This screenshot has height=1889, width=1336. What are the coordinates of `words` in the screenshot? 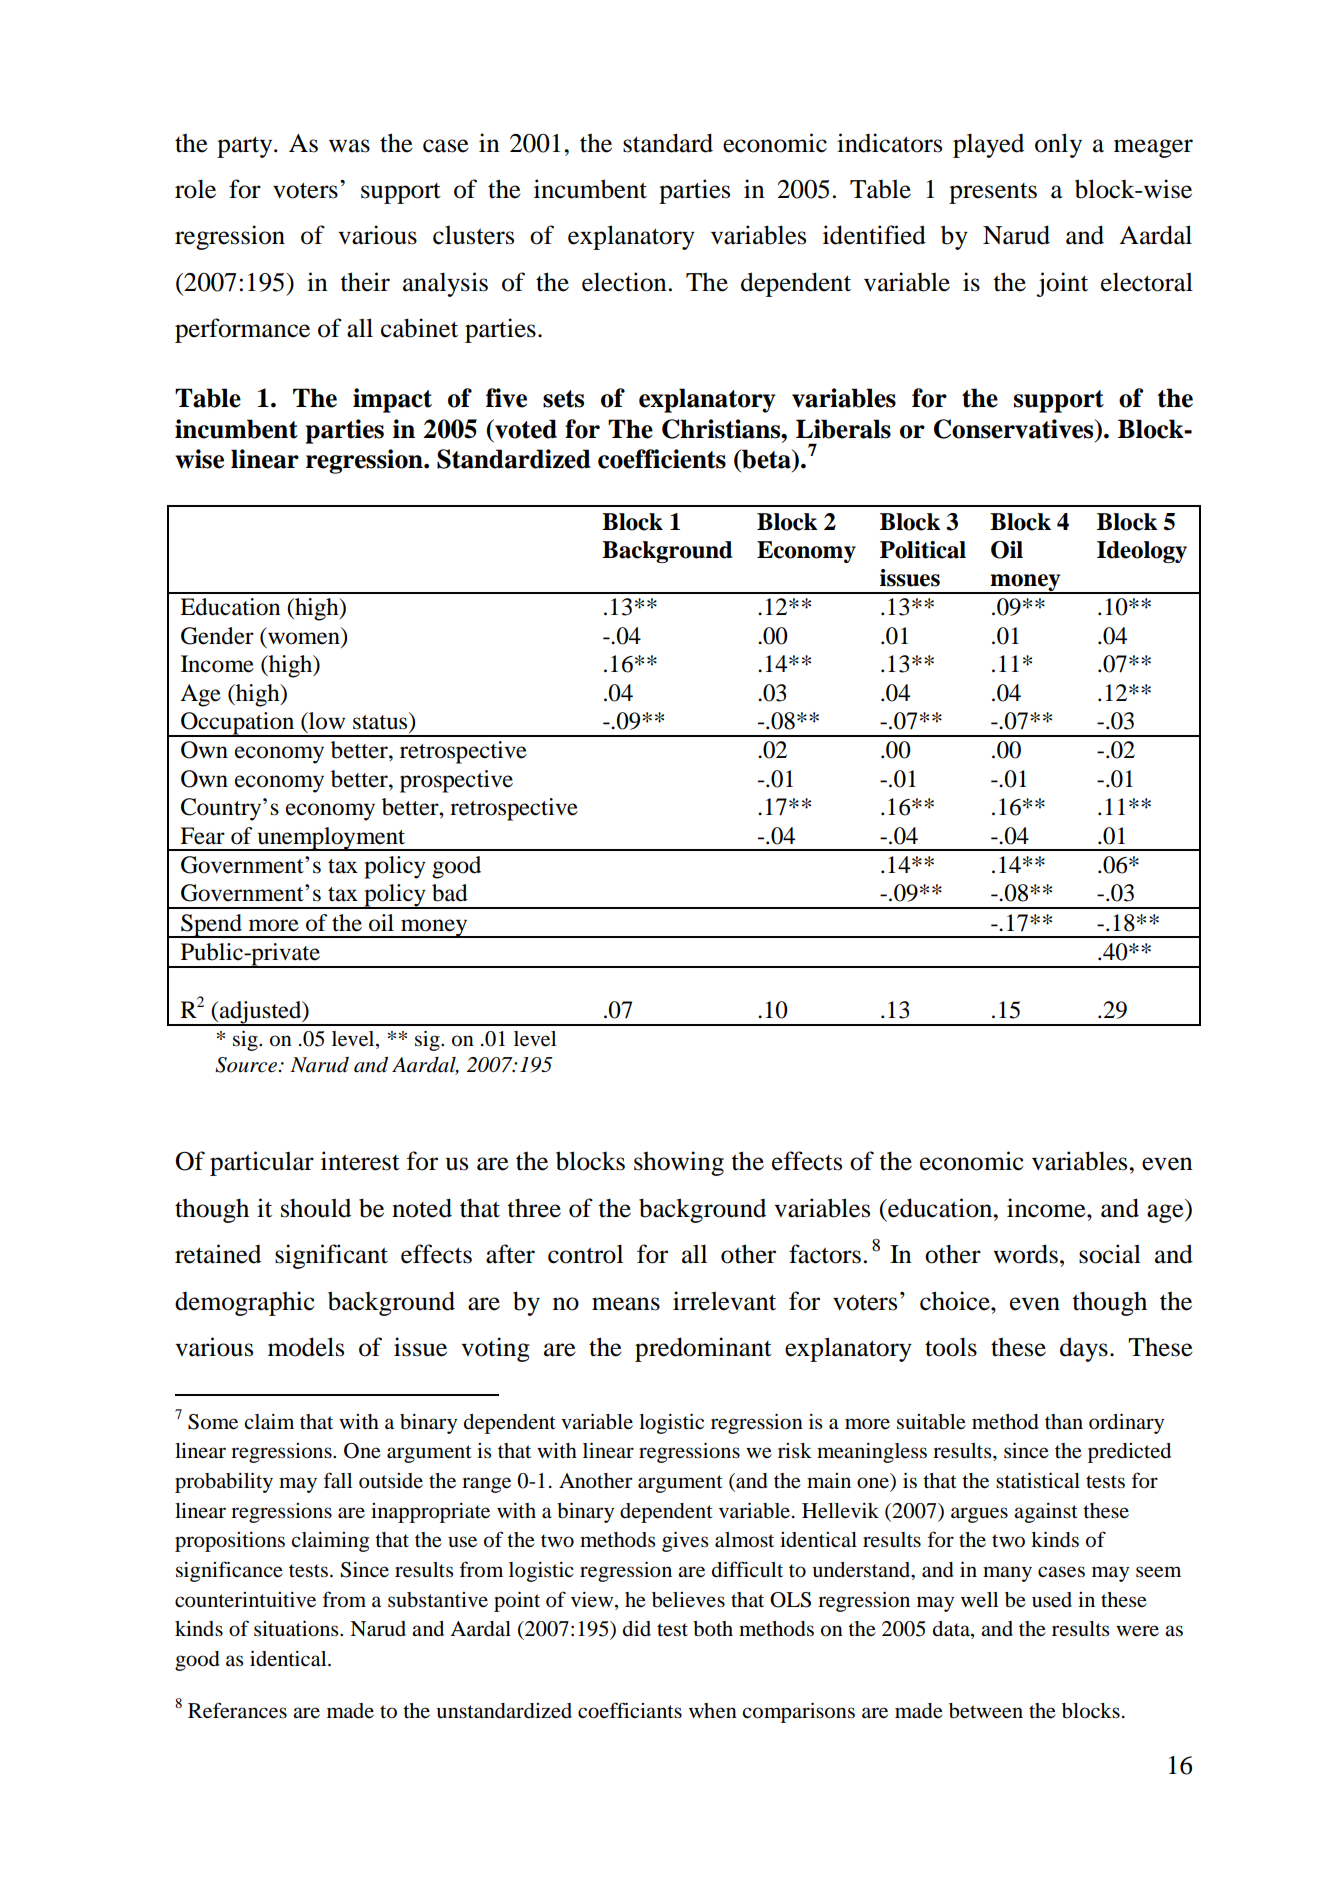 It's located at (1025, 1254).
